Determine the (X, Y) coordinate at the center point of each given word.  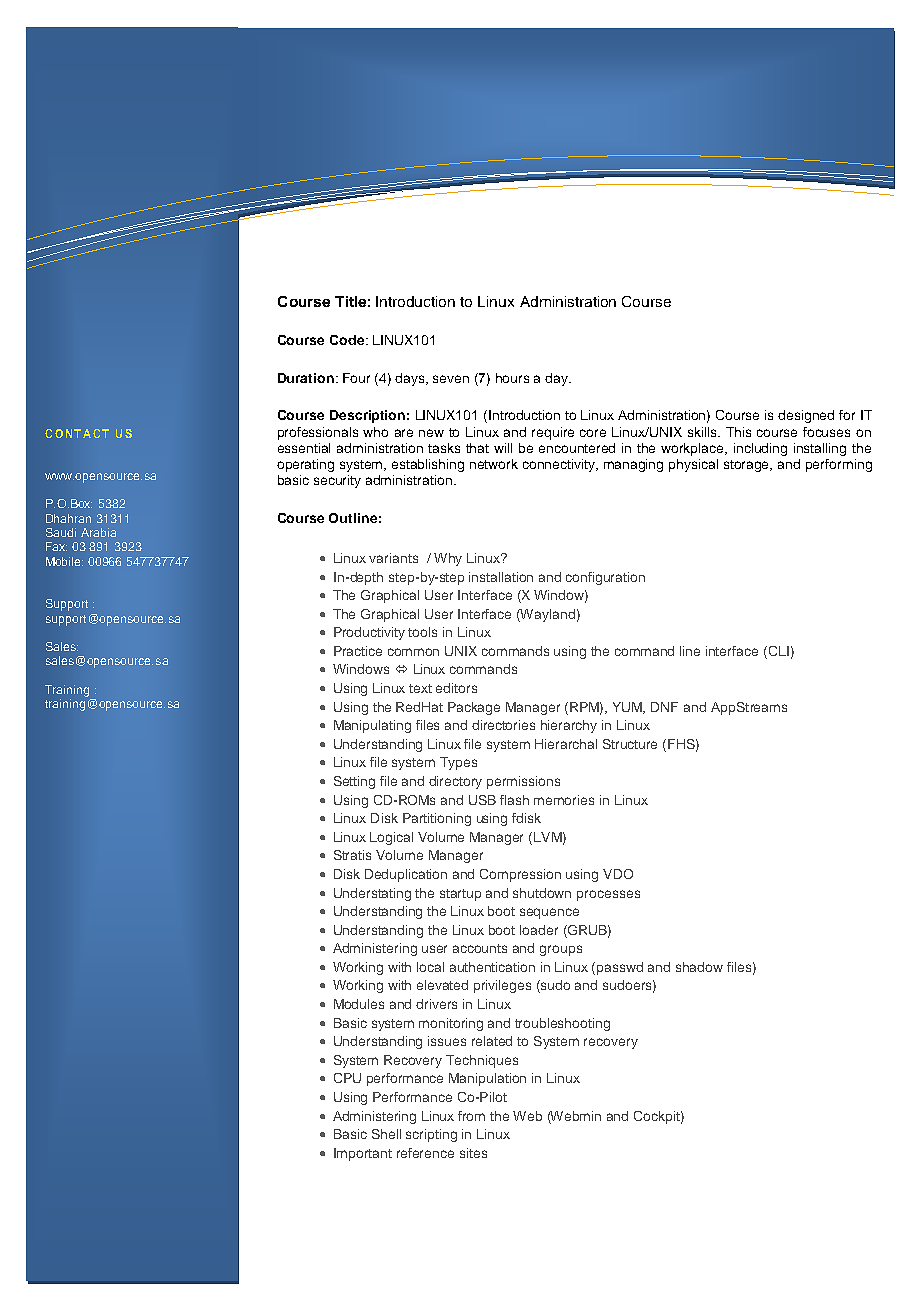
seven (451, 379)
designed (806, 416)
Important (363, 1154)
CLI (777, 652)
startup (460, 895)
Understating (372, 894)
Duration (306, 378)
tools (422, 632)
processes (608, 895)
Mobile (64, 561)
